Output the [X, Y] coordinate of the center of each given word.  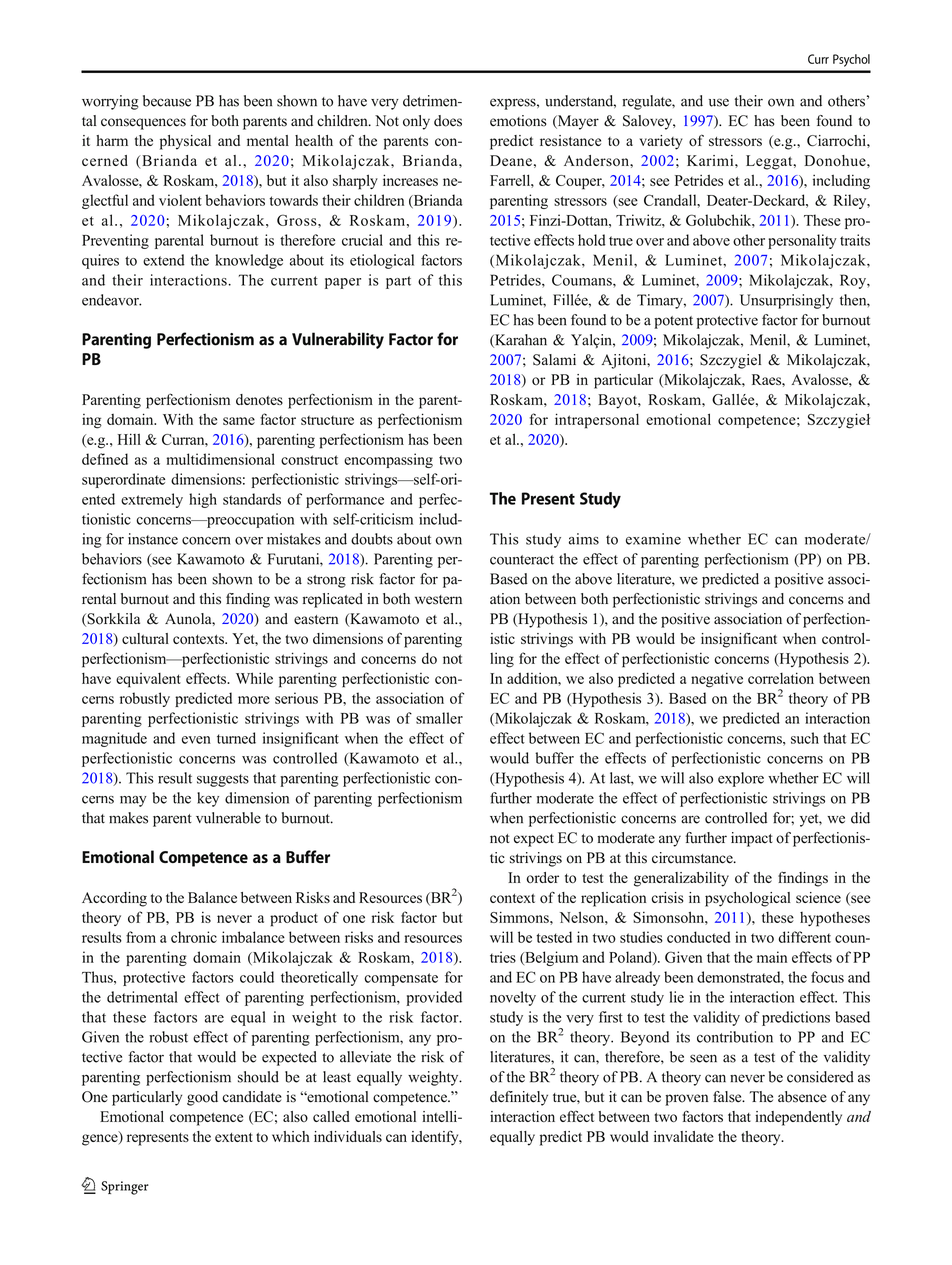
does [448, 121]
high [203, 500]
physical [185, 142]
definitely [519, 1098]
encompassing [388, 460]
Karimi [711, 160]
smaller [439, 718]
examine [653, 539]
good [202, 1098]
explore [741, 779]
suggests [223, 780]
